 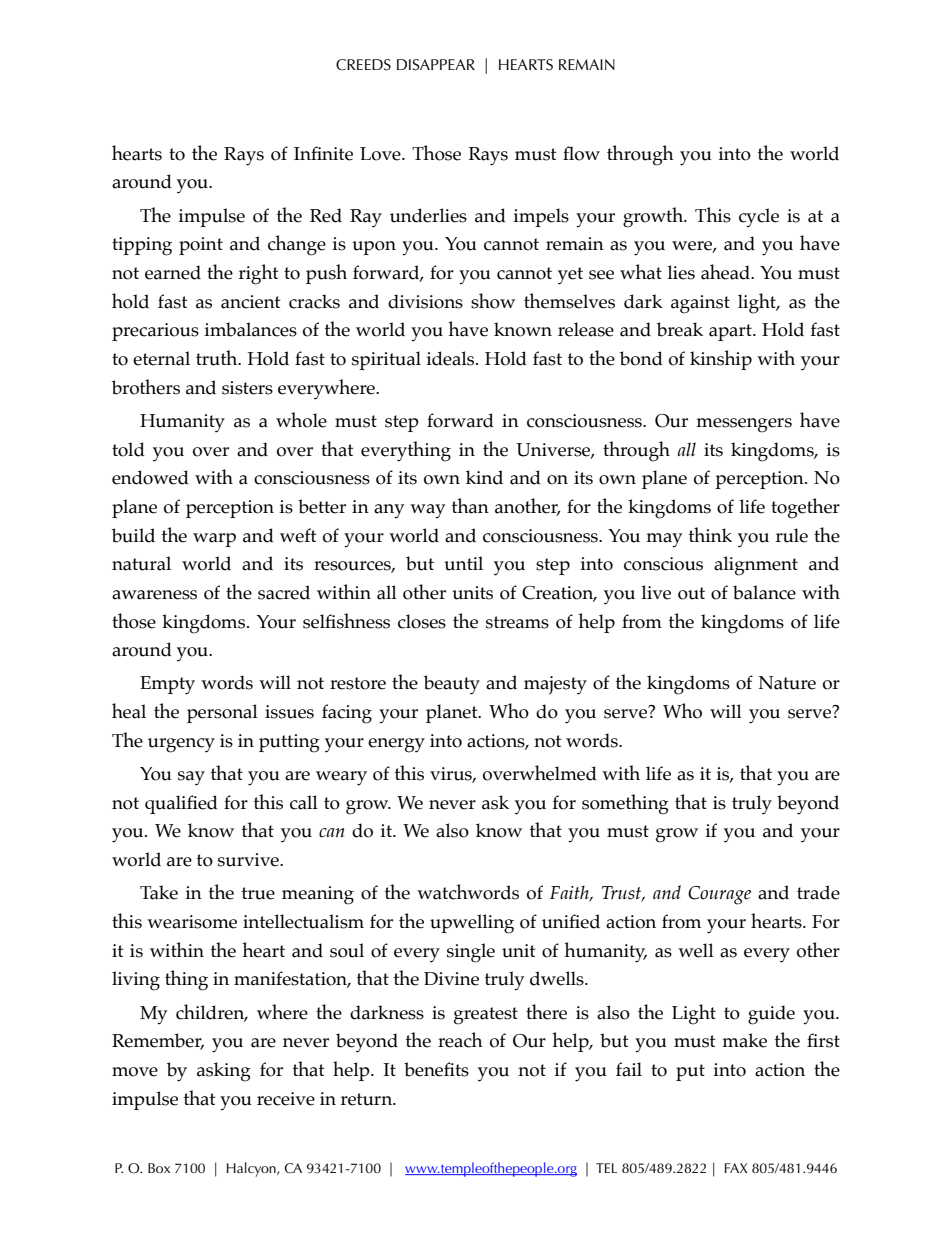 I want to click on Courage, so click(x=719, y=895).
